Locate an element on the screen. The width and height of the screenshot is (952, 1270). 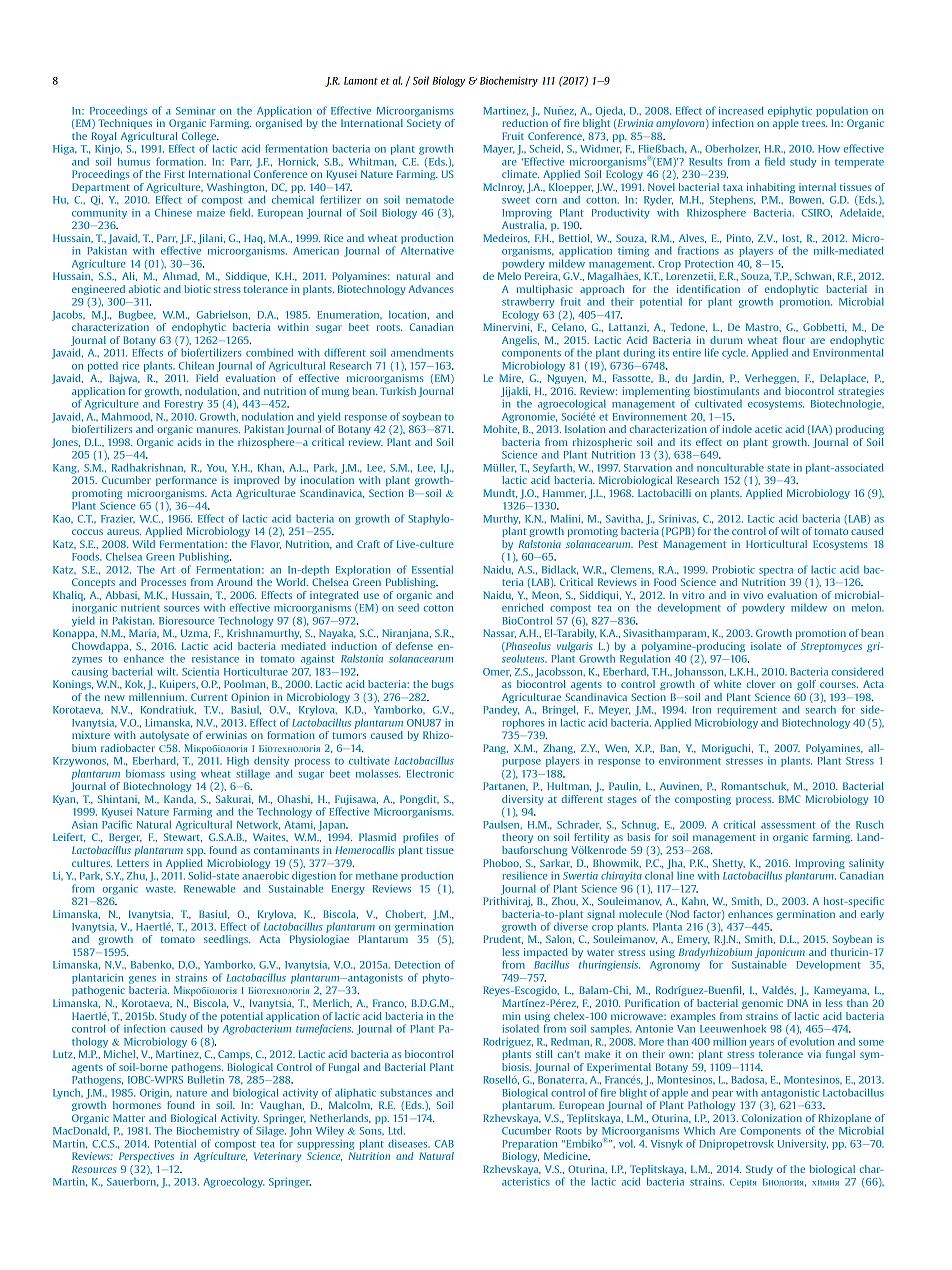
Colonization is located at coordinates (772, 1118).
